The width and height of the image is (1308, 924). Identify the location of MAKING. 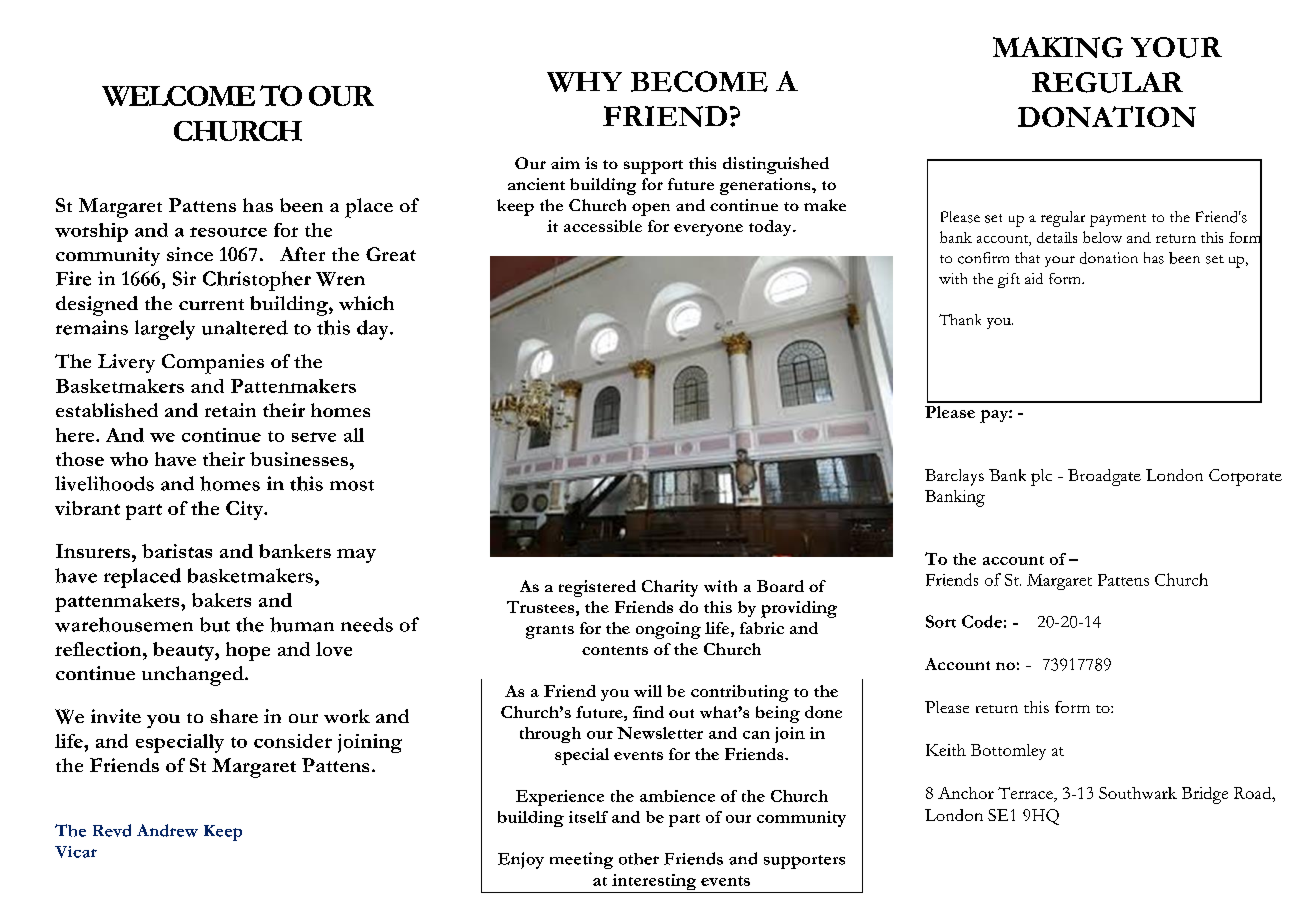
(1058, 47).
